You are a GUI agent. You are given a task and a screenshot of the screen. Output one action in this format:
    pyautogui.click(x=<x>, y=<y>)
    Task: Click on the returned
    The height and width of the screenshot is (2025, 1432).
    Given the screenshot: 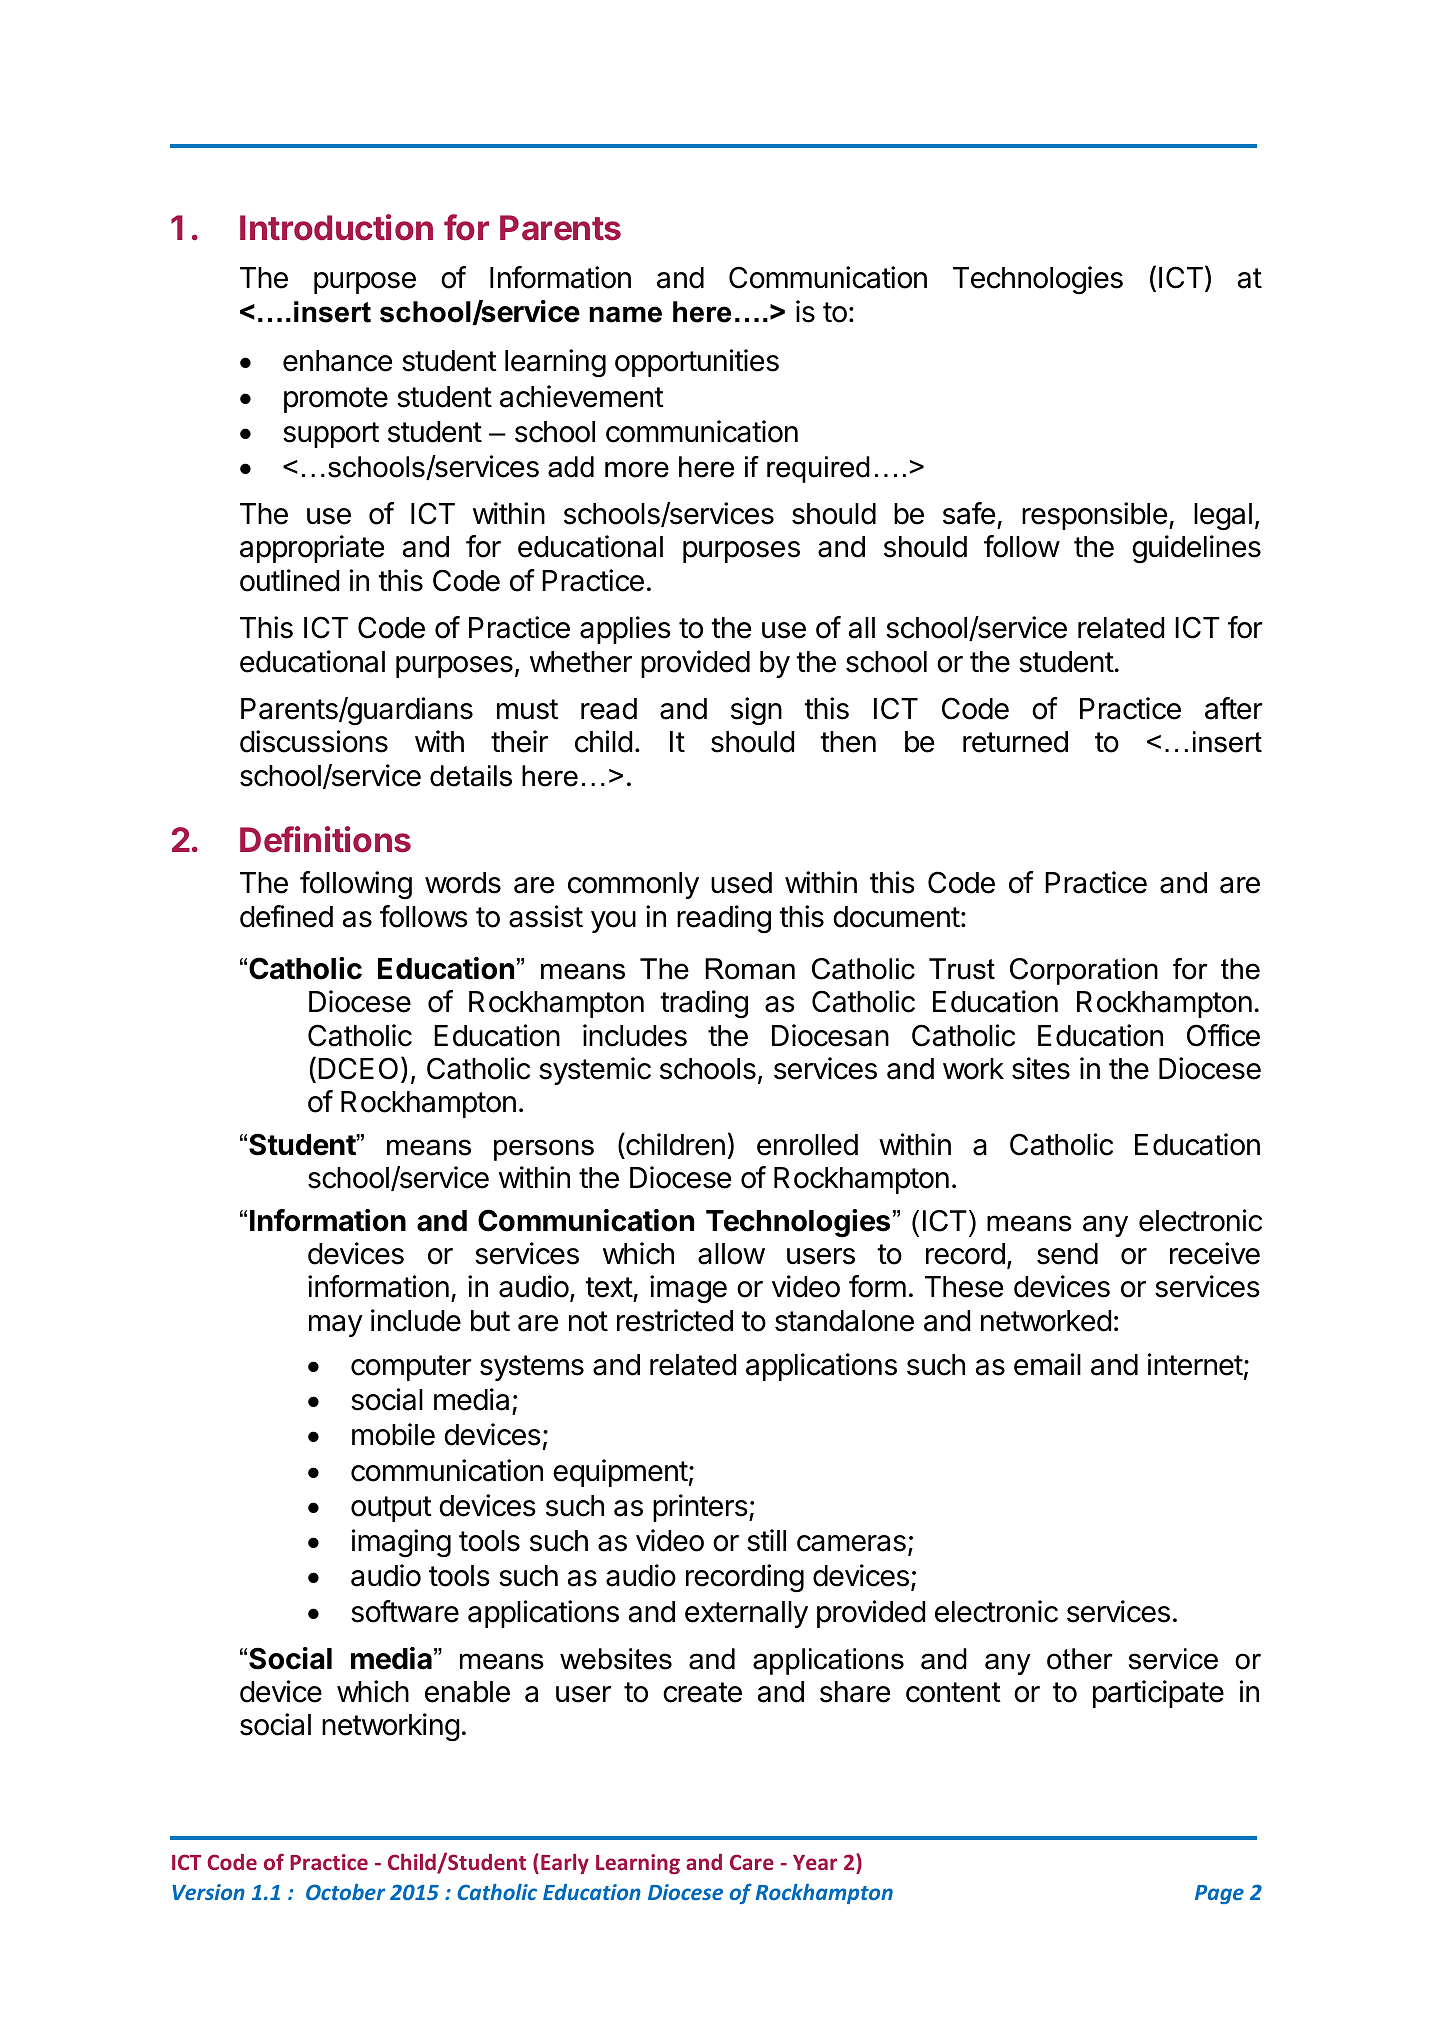 What is the action you would take?
    pyautogui.click(x=1015, y=742)
